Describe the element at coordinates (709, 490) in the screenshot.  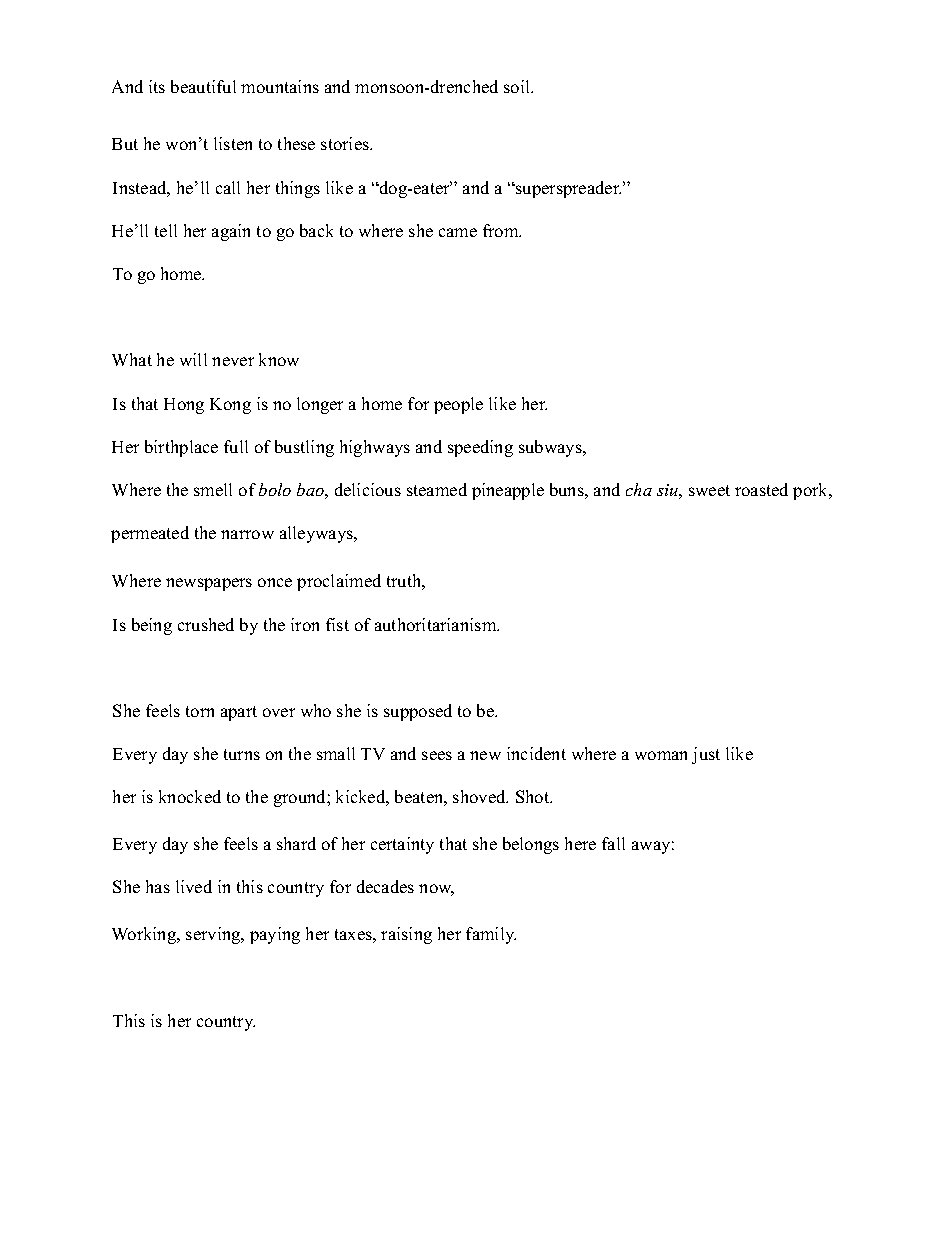
I see `sweet` at that location.
